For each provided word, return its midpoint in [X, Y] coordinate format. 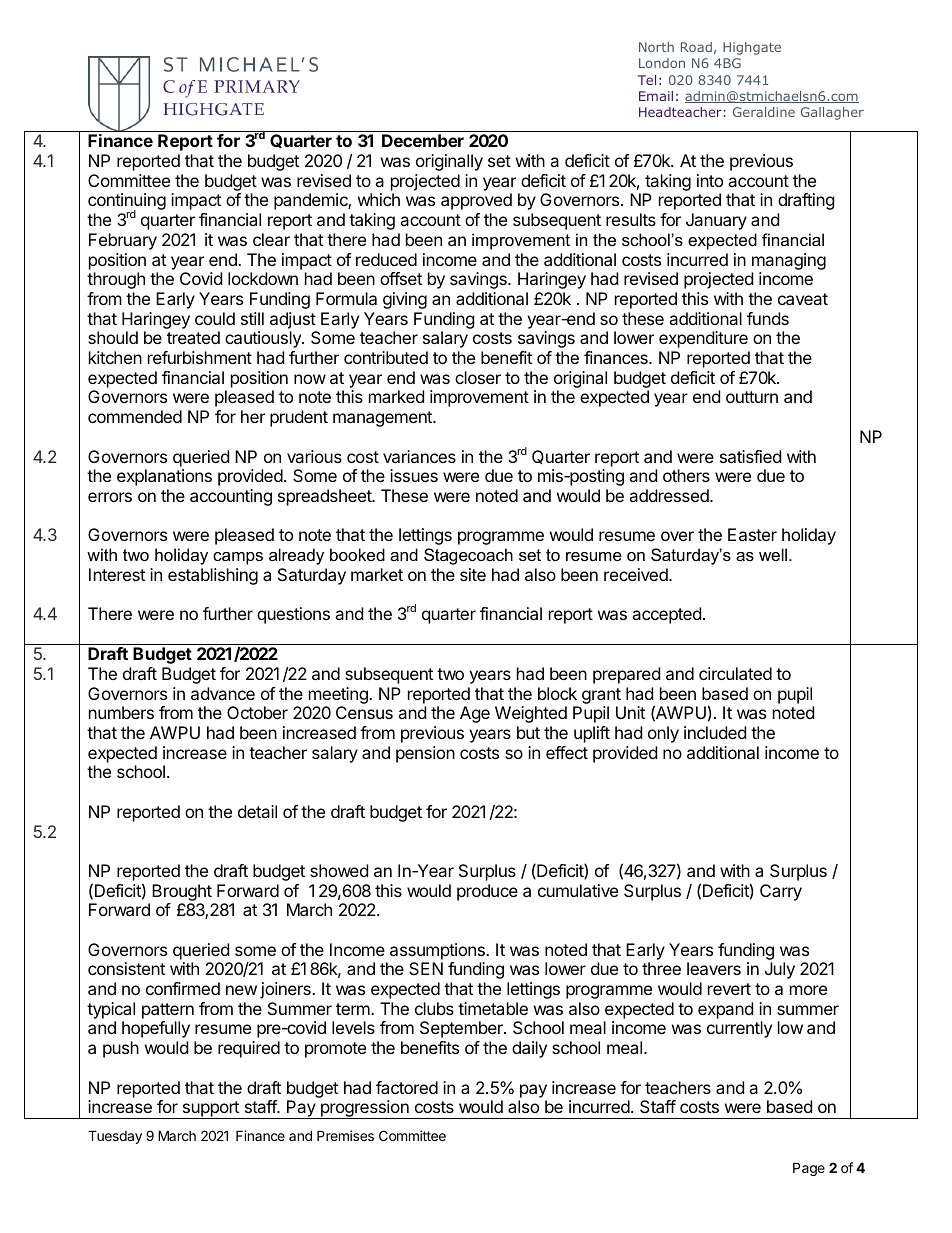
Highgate [752, 48]
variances [419, 456]
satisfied [750, 456]
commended [135, 416]
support [210, 1110]
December [423, 140]
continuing [127, 203]
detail [257, 811]
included [715, 732]
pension [425, 754]
